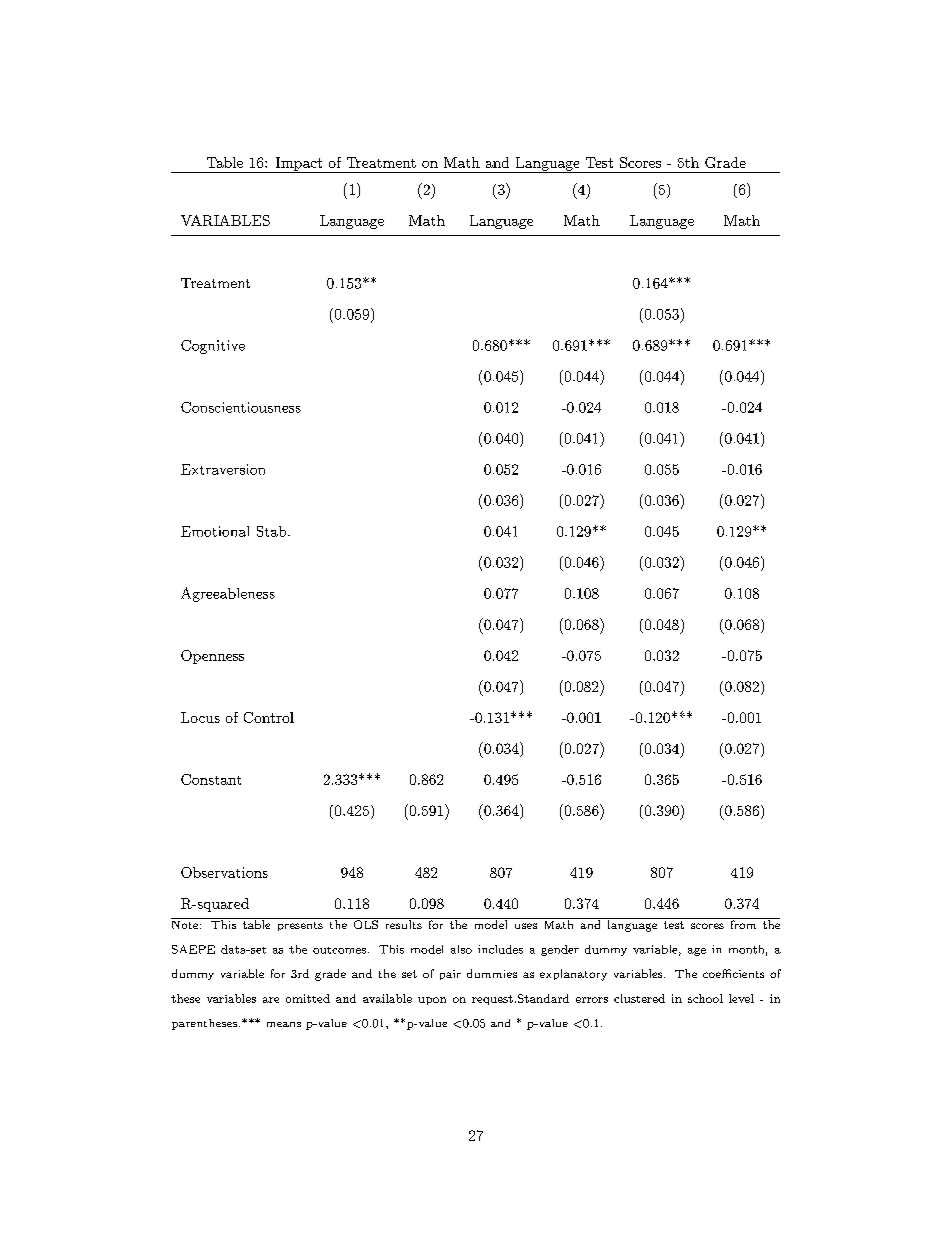 The height and width of the screenshot is (1233, 952). I want to click on Cognitive, so click(213, 347).
